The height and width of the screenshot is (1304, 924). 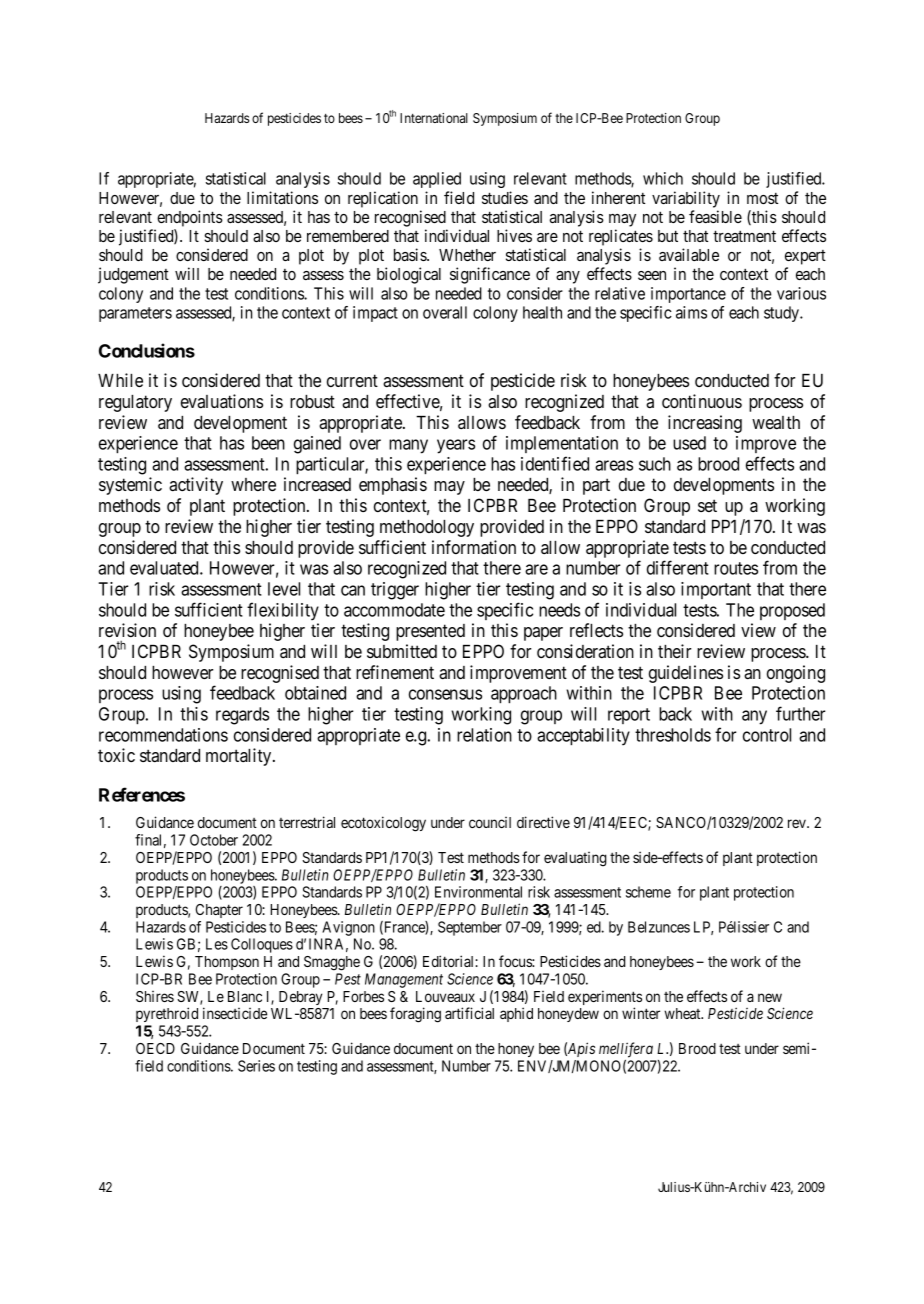 I want to click on important, so click(x=716, y=590).
